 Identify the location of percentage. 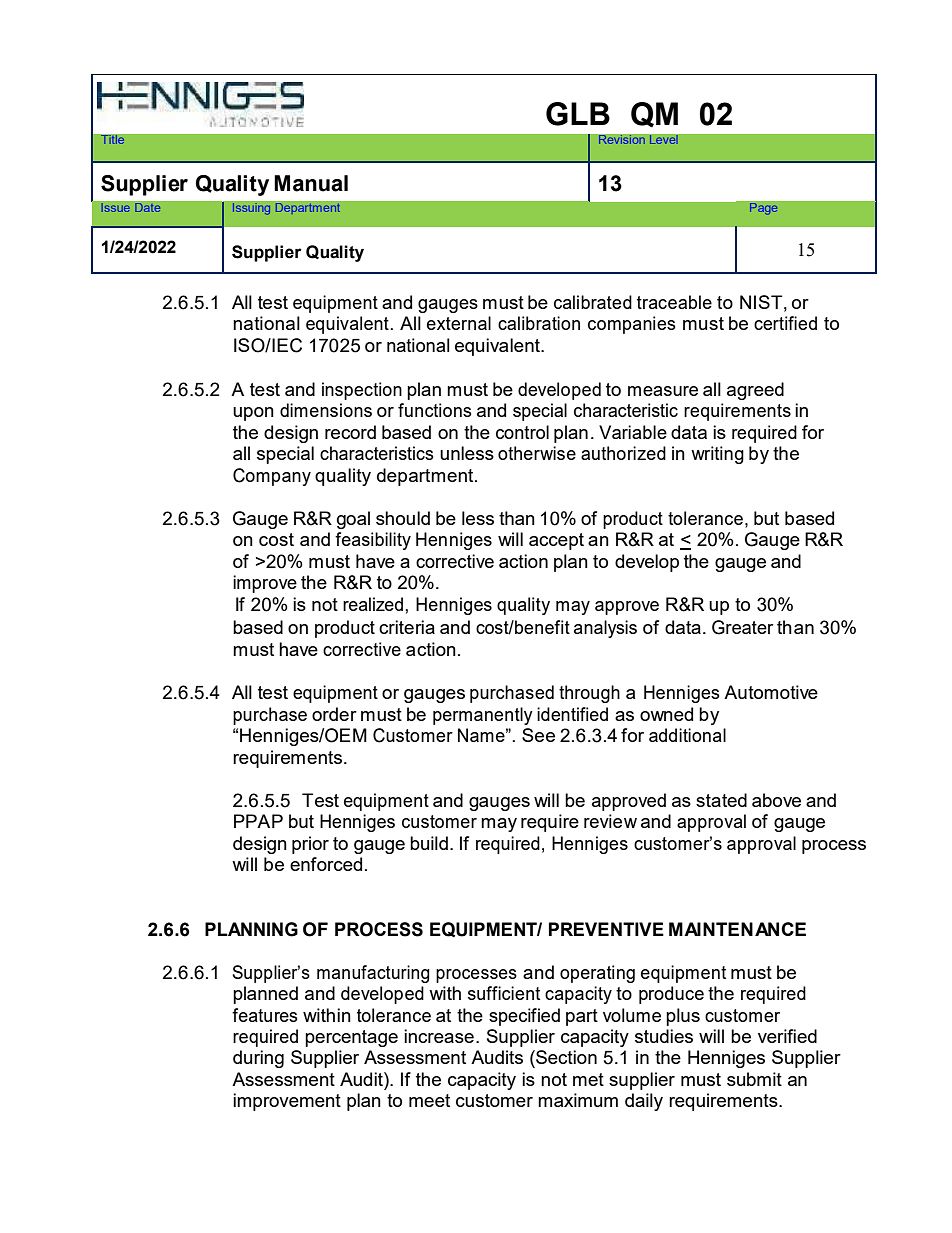
(351, 1038).
